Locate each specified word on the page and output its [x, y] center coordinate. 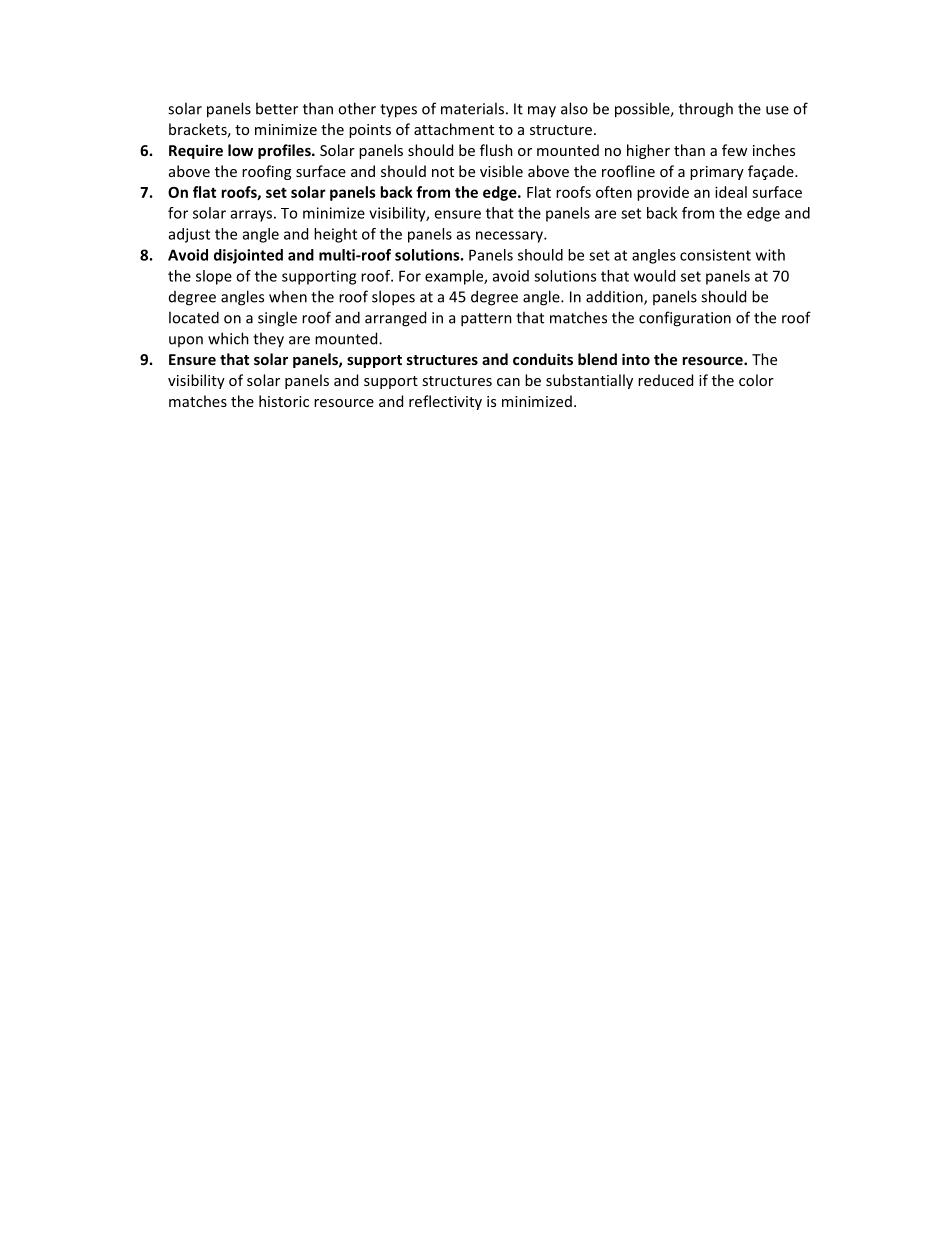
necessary [510, 237]
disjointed [248, 256]
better [277, 108]
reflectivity [445, 402]
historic [284, 401]
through [706, 110]
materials [472, 108]
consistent [715, 255]
